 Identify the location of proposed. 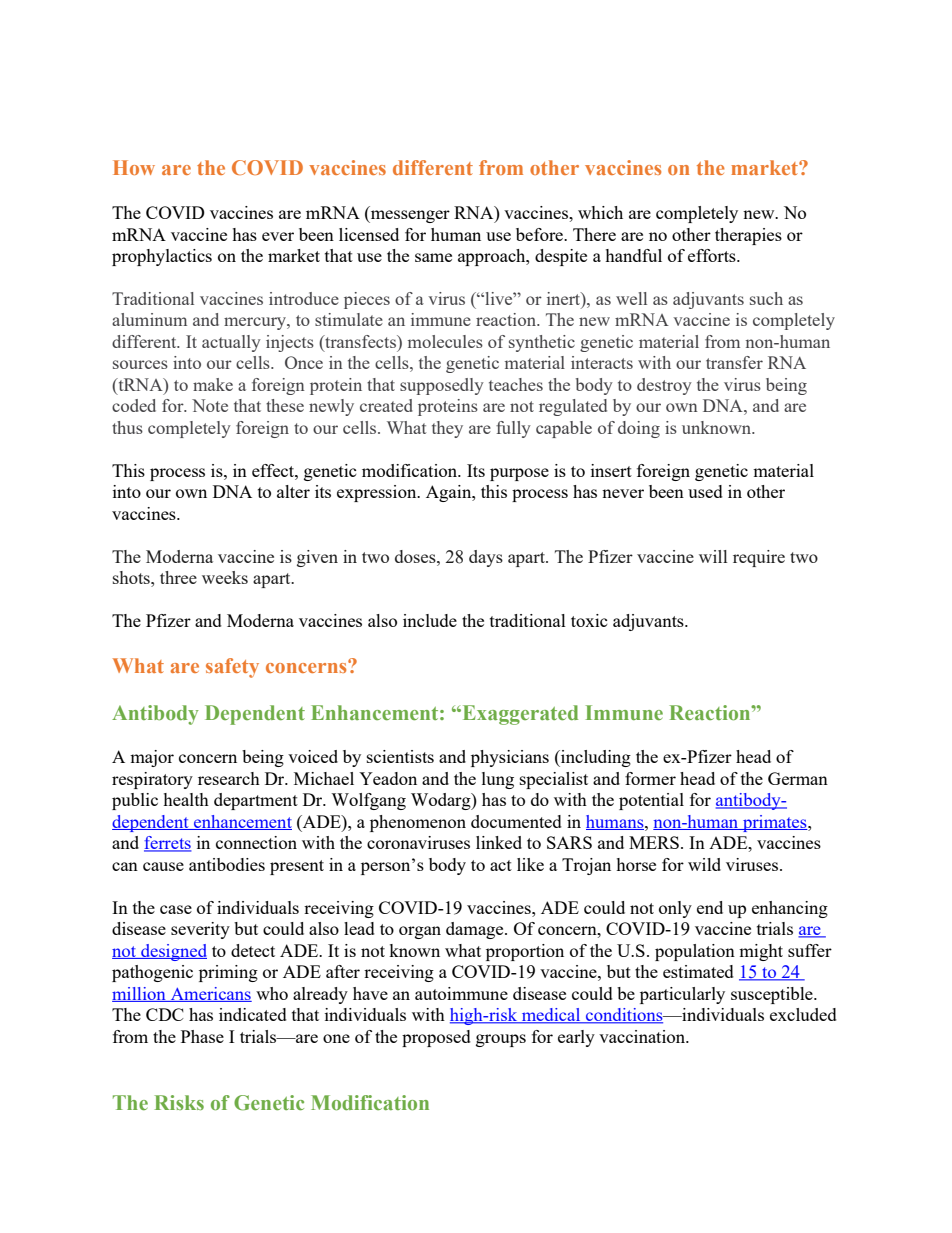
(436, 1038).
